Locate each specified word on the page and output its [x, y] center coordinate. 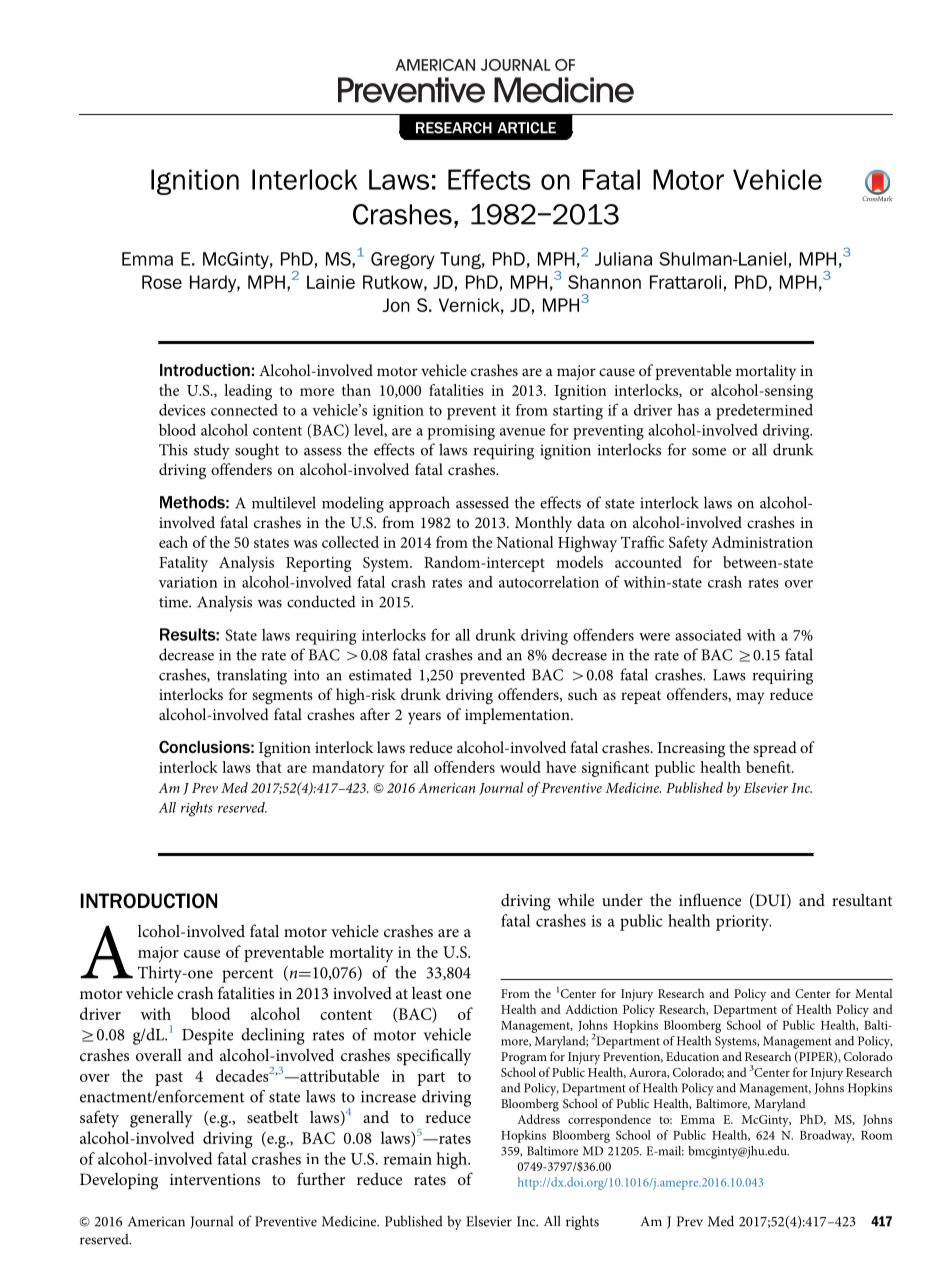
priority [743, 923]
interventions [215, 1179]
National [524, 542]
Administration [762, 542]
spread [775, 749]
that [269, 767]
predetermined [764, 412]
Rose [162, 282]
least [427, 993]
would [520, 767]
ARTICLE [526, 128]
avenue [522, 432]
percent [247, 975]
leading [248, 392]
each [173, 542]
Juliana [623, 259]
